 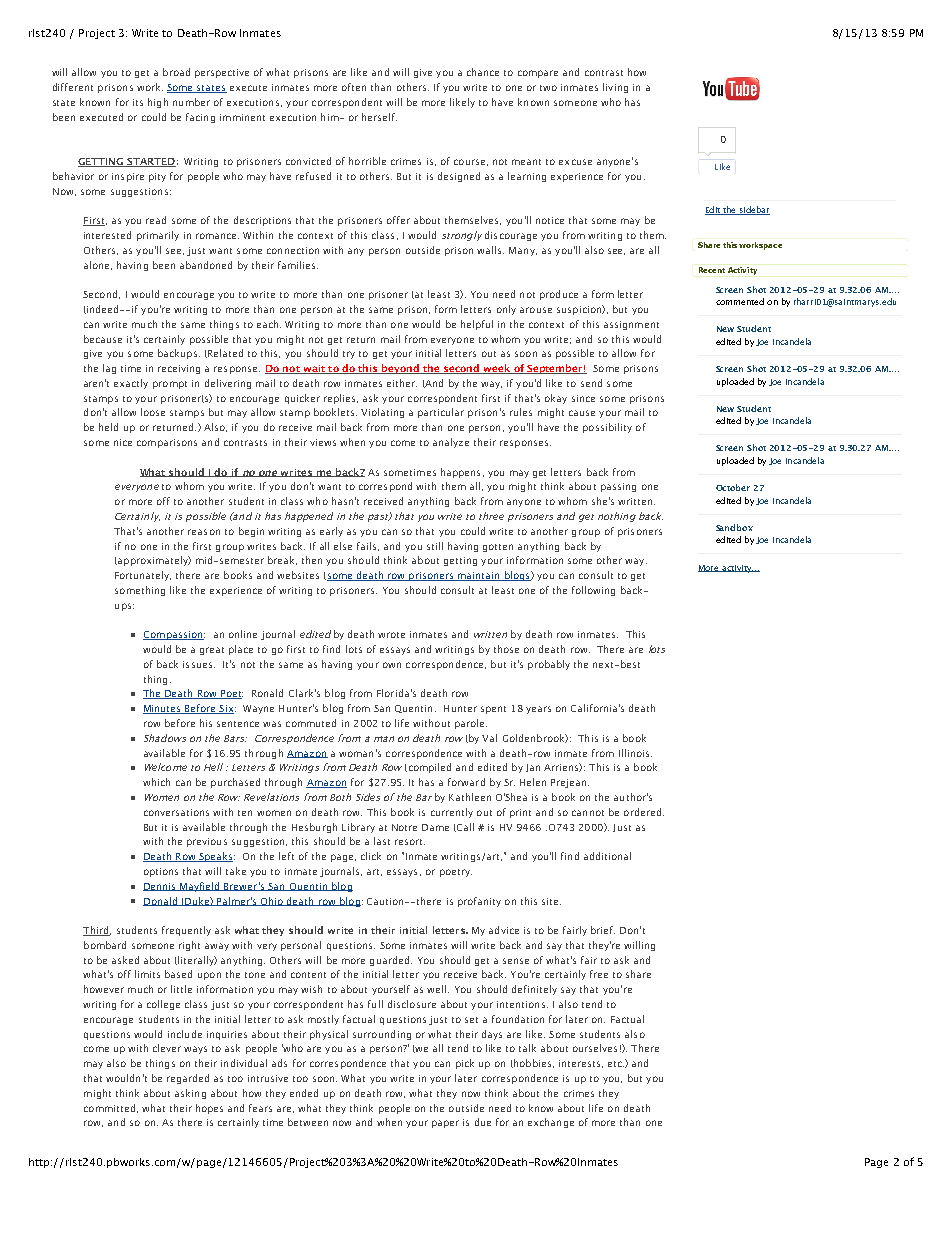 What do you see at coordinates (615, 88) in the page?
I see `living` at bounding box center [615, 88].
